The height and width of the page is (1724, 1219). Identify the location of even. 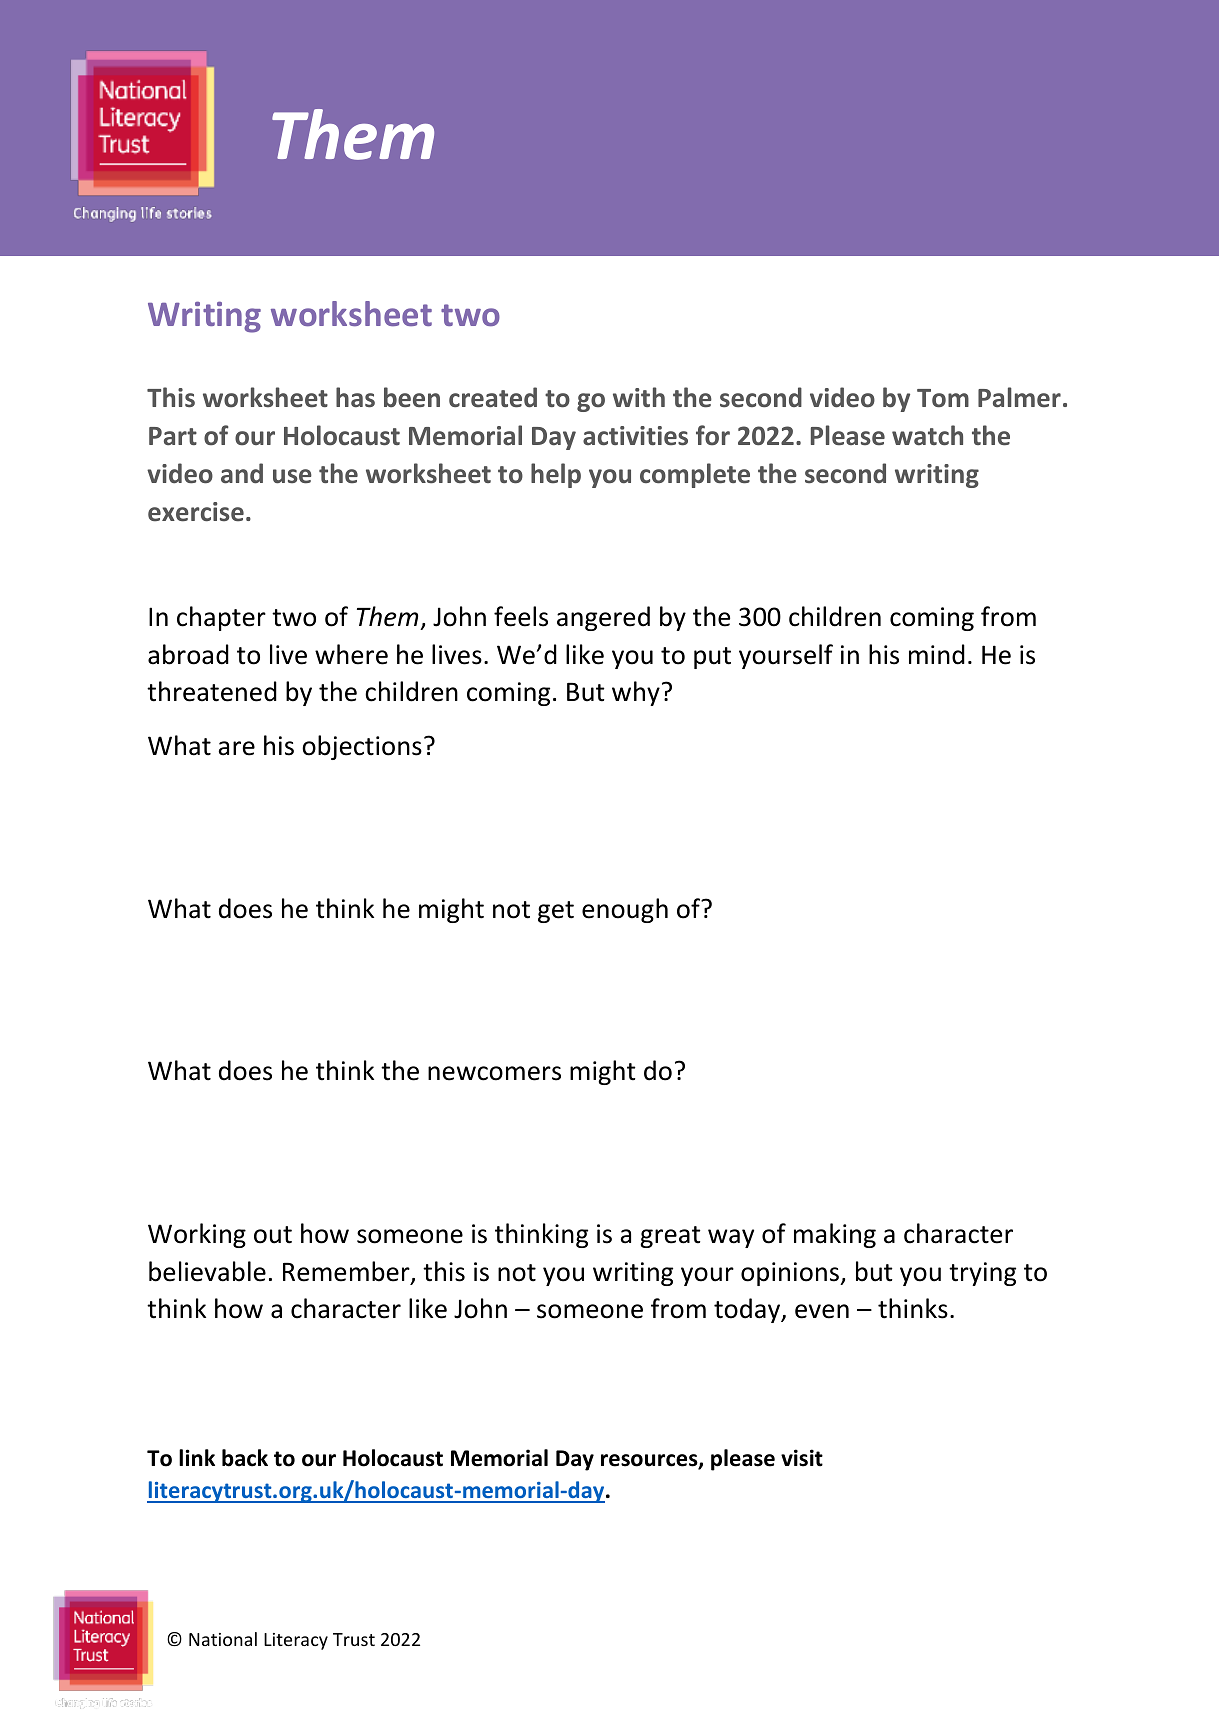
(822, 1311).
